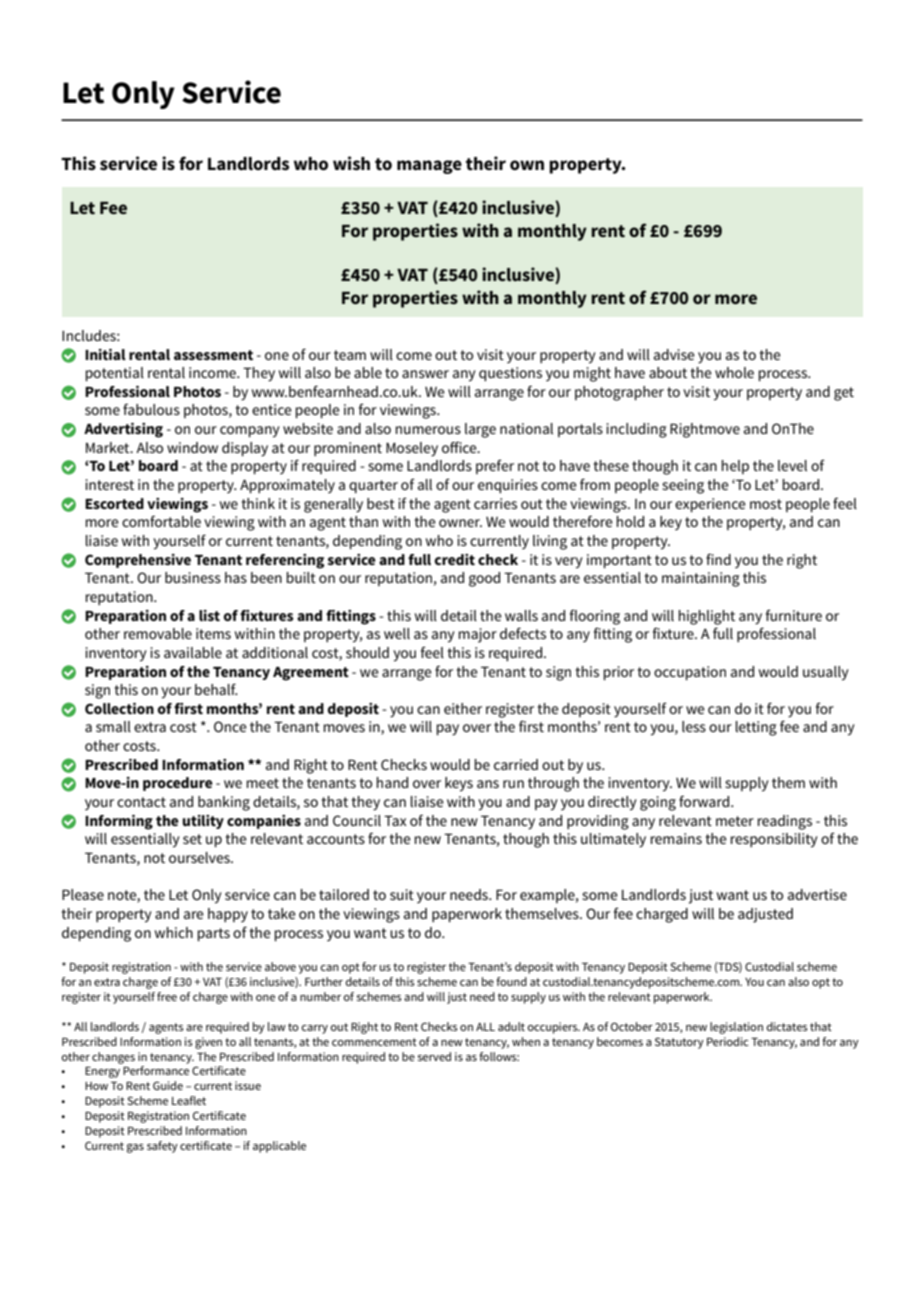 The width and height of the page is (924, 1308). What do you see at coordinates (478, 635) in the page?
I see `major` at bounding box center [478, 635].
